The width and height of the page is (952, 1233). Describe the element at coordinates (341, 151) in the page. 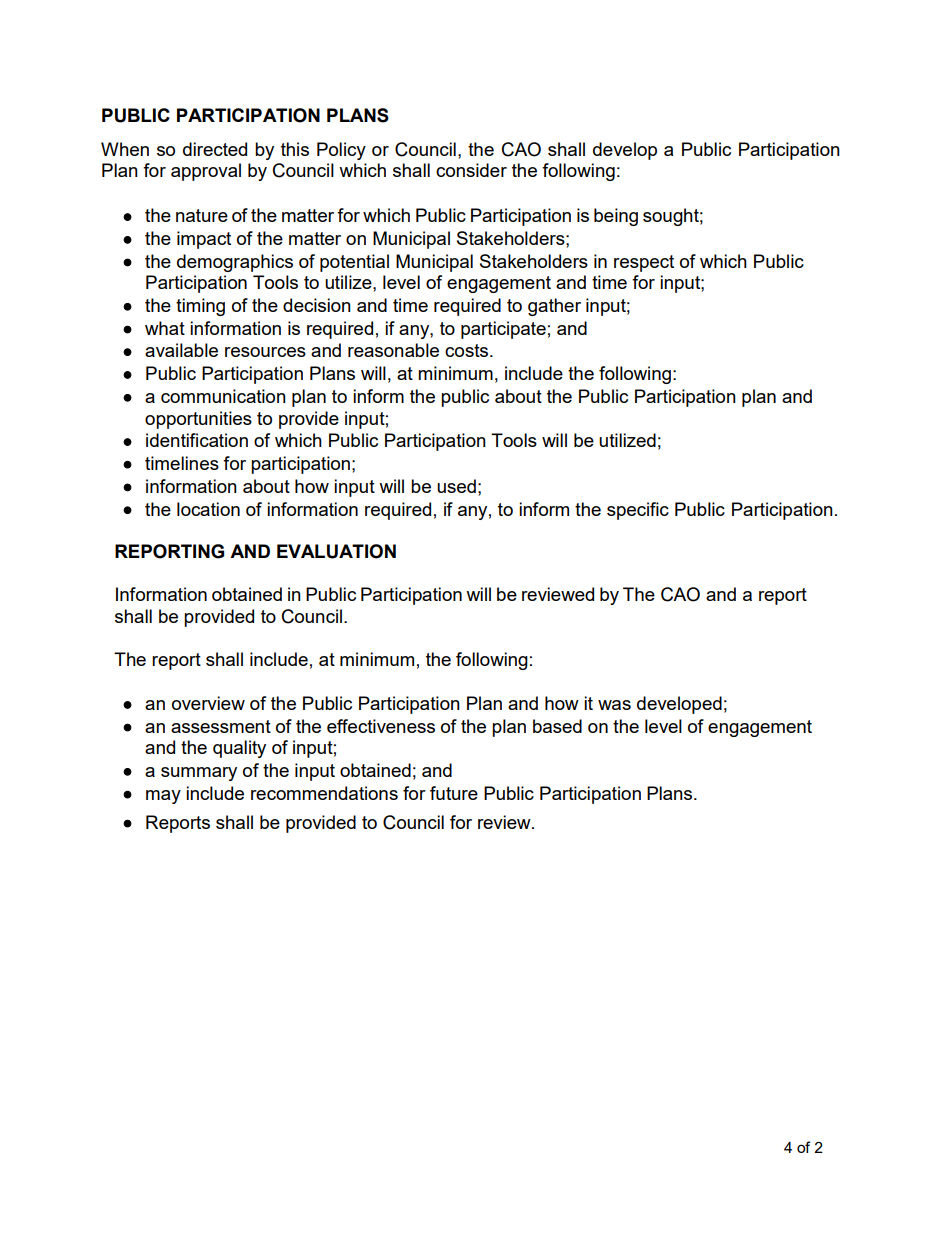

I see `Policy` at that location.
